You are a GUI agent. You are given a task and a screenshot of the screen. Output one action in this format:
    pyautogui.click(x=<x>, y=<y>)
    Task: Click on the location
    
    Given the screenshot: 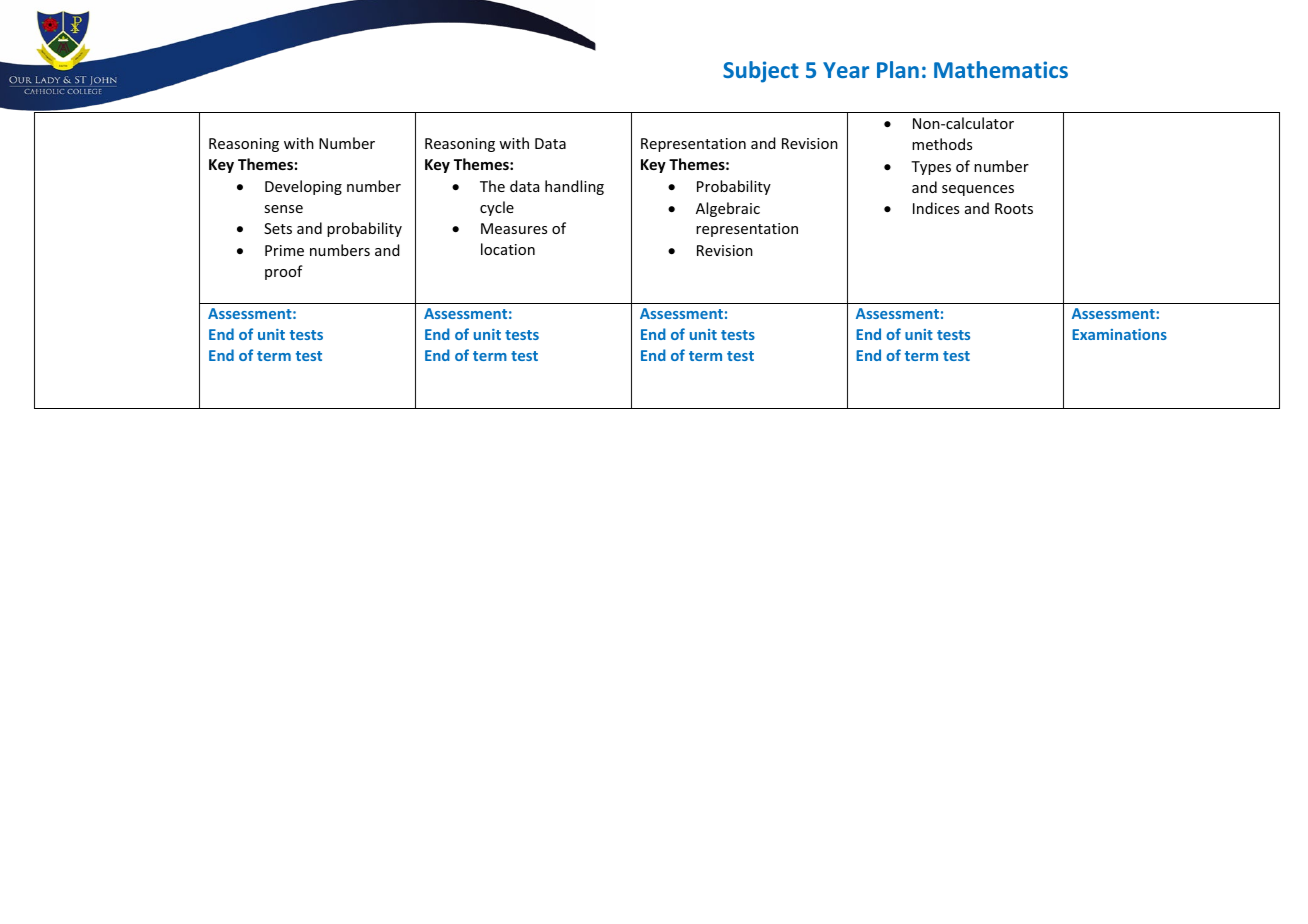 What is the action you would take?
    pyautogui.click(x=508, y=249)
